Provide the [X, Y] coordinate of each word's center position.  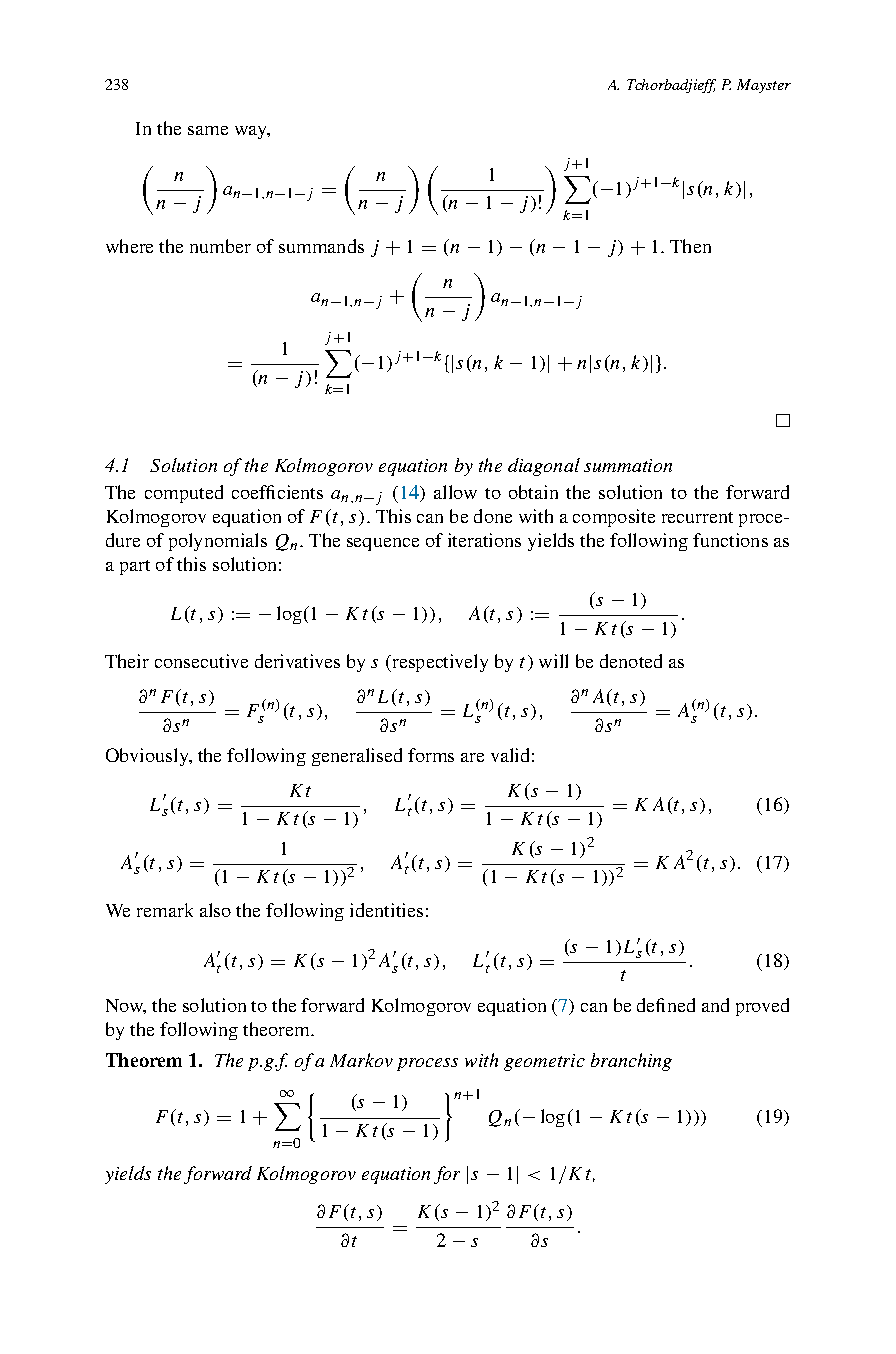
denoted [631, 661]
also [215, 910]
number [220, 246]
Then [690, 246]
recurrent [697, 517]
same [208, 130]
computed [184, 494]
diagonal [544, 467]
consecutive [201, 661]
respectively [439, 663]
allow [455, 492]
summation [628, 465]
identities [386, 910]
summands [321, 246]
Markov [361, 1060]
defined [666, 1005]
